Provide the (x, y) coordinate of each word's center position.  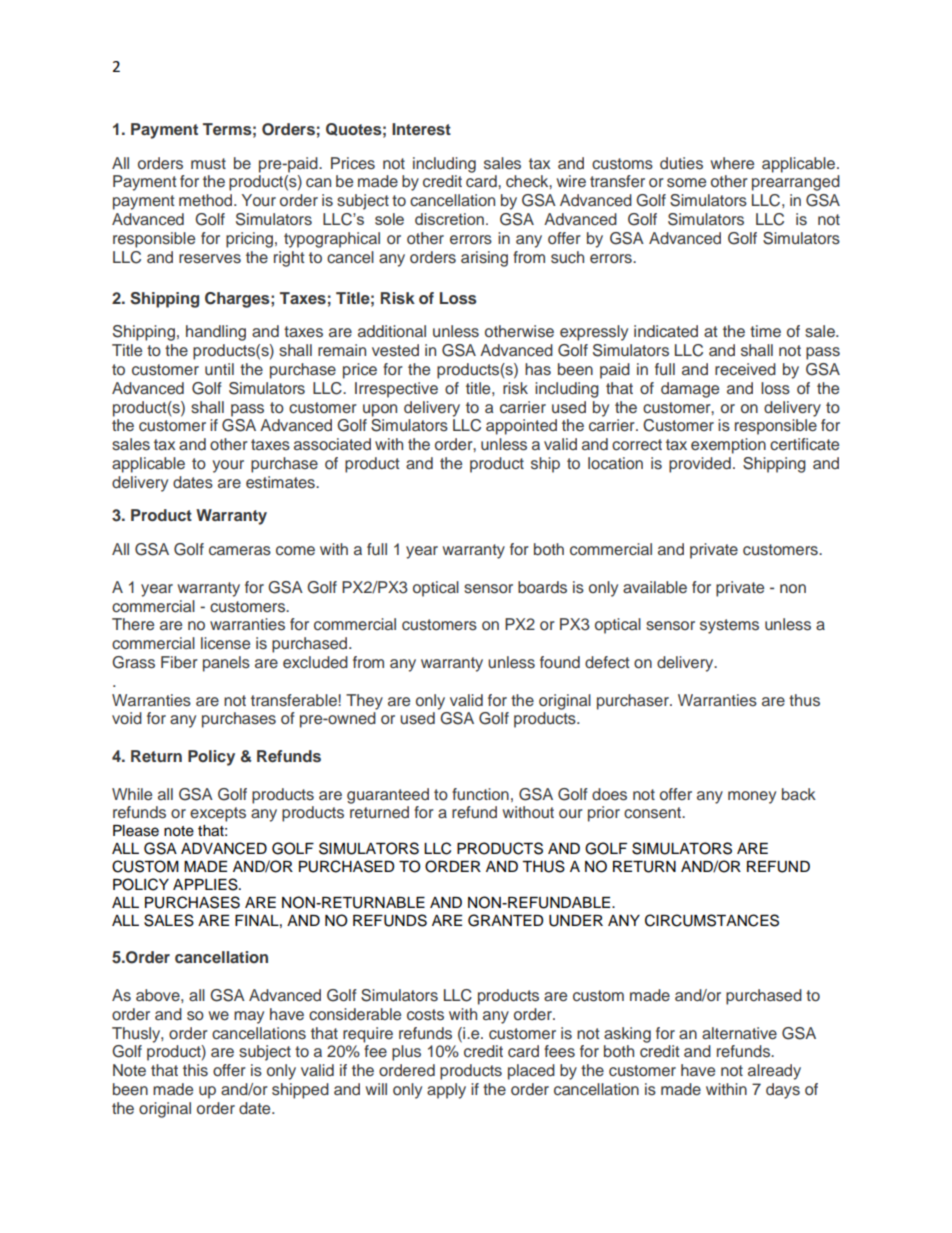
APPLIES (206, 884)
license (225, 643)
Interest (421, 129)
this (195, 1070)
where (732, 163)
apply (446, 1091)
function (480, 794)
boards (542, 587)
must (208, 164)
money (752, 797)
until (219, 369)
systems (729, 626)
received (745, 369)
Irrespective (396, 390)
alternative (739, 1033)
